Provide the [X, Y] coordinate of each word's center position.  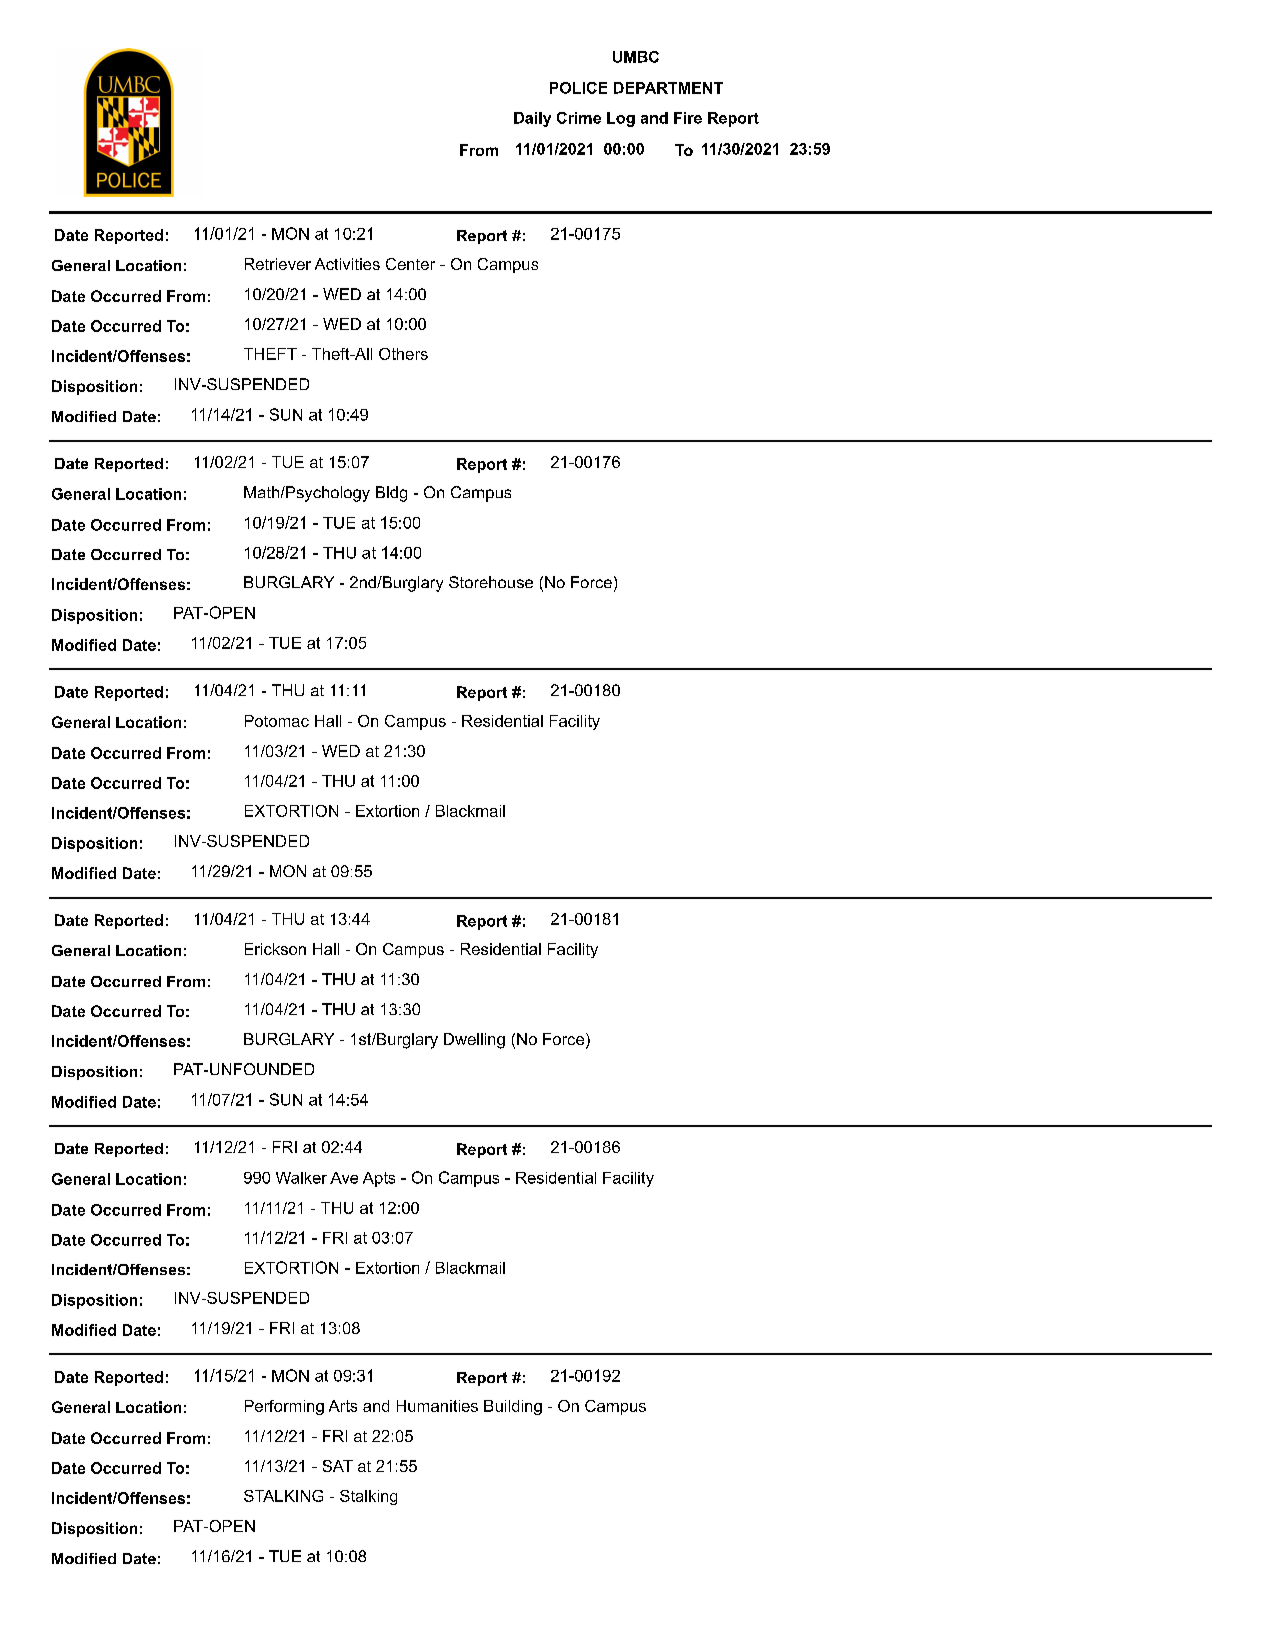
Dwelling [474, 1041]
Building [513, 1407]
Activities [347, 264]
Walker [301, 1178]
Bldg [391, 494]
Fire [688, 118]
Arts [343, 1406]
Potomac [277, 721]
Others [403, 354]
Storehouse [491, 582]
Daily [532, 119]
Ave [344, 1178]
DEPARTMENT [668, 88]
